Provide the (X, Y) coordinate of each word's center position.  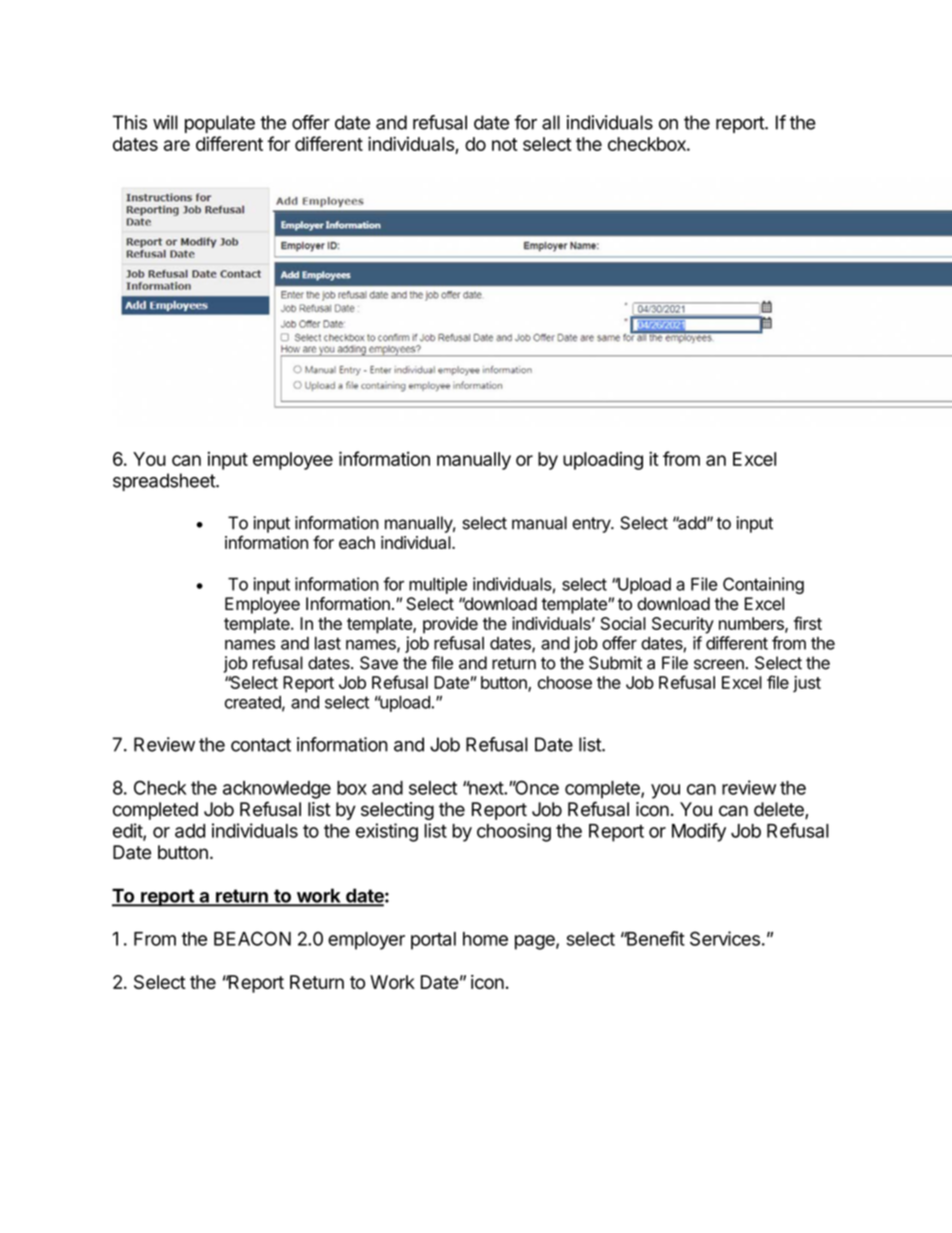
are (177, 145)
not (505, 144)
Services (725, 938)
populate (220, 124)
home (485, 939)
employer (366, 941)
